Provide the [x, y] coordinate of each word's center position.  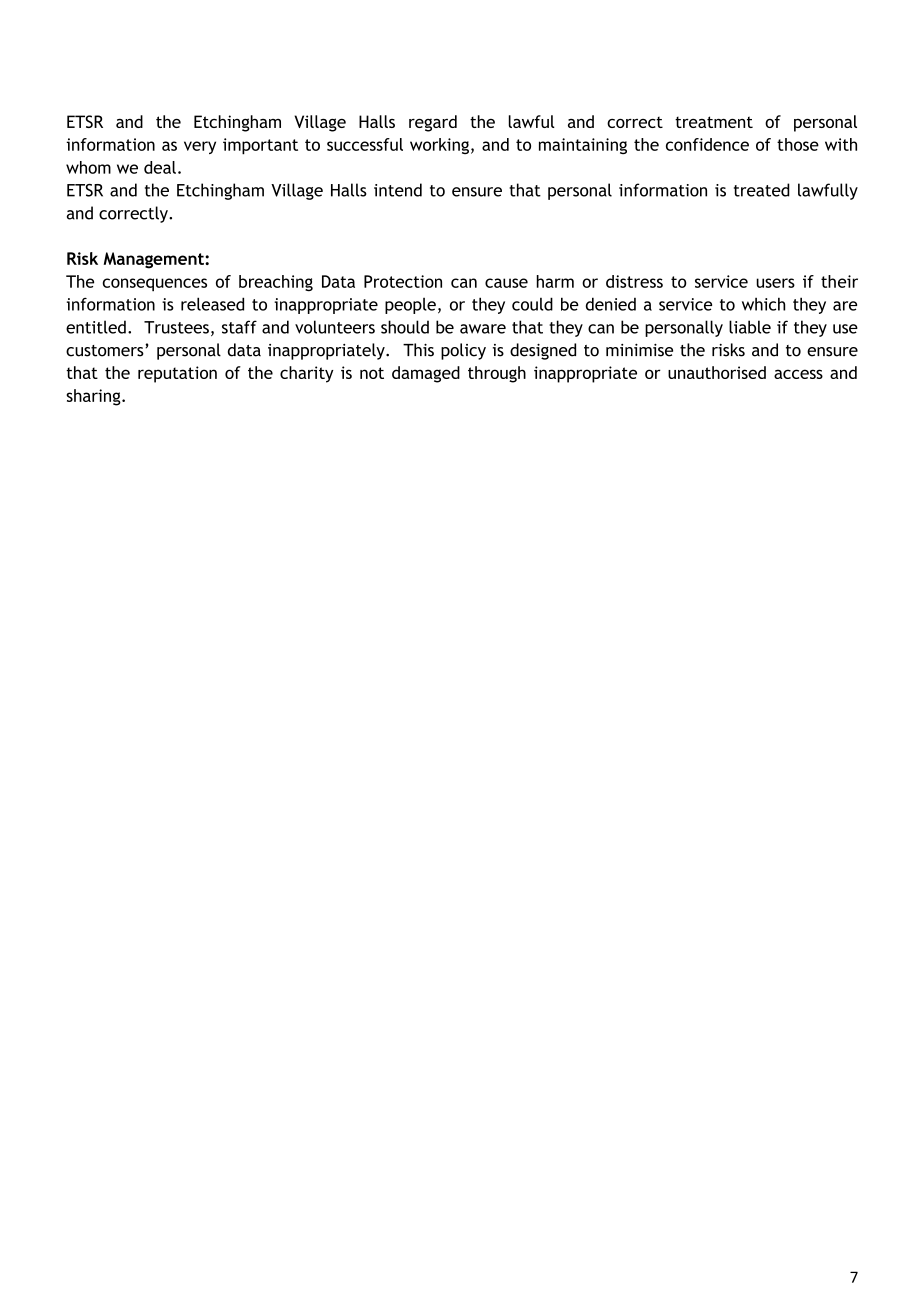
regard [433, 123]
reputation [177, 374]
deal [160, 167]
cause [506, 283]
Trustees [176, 327]
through [497, 374]
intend [398, 190]
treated [762, 190]
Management [154, 260]
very [200, 147]
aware [483, 329]
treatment [714, 122]
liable [750, 327]
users [775, 283]
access [798, 374]
